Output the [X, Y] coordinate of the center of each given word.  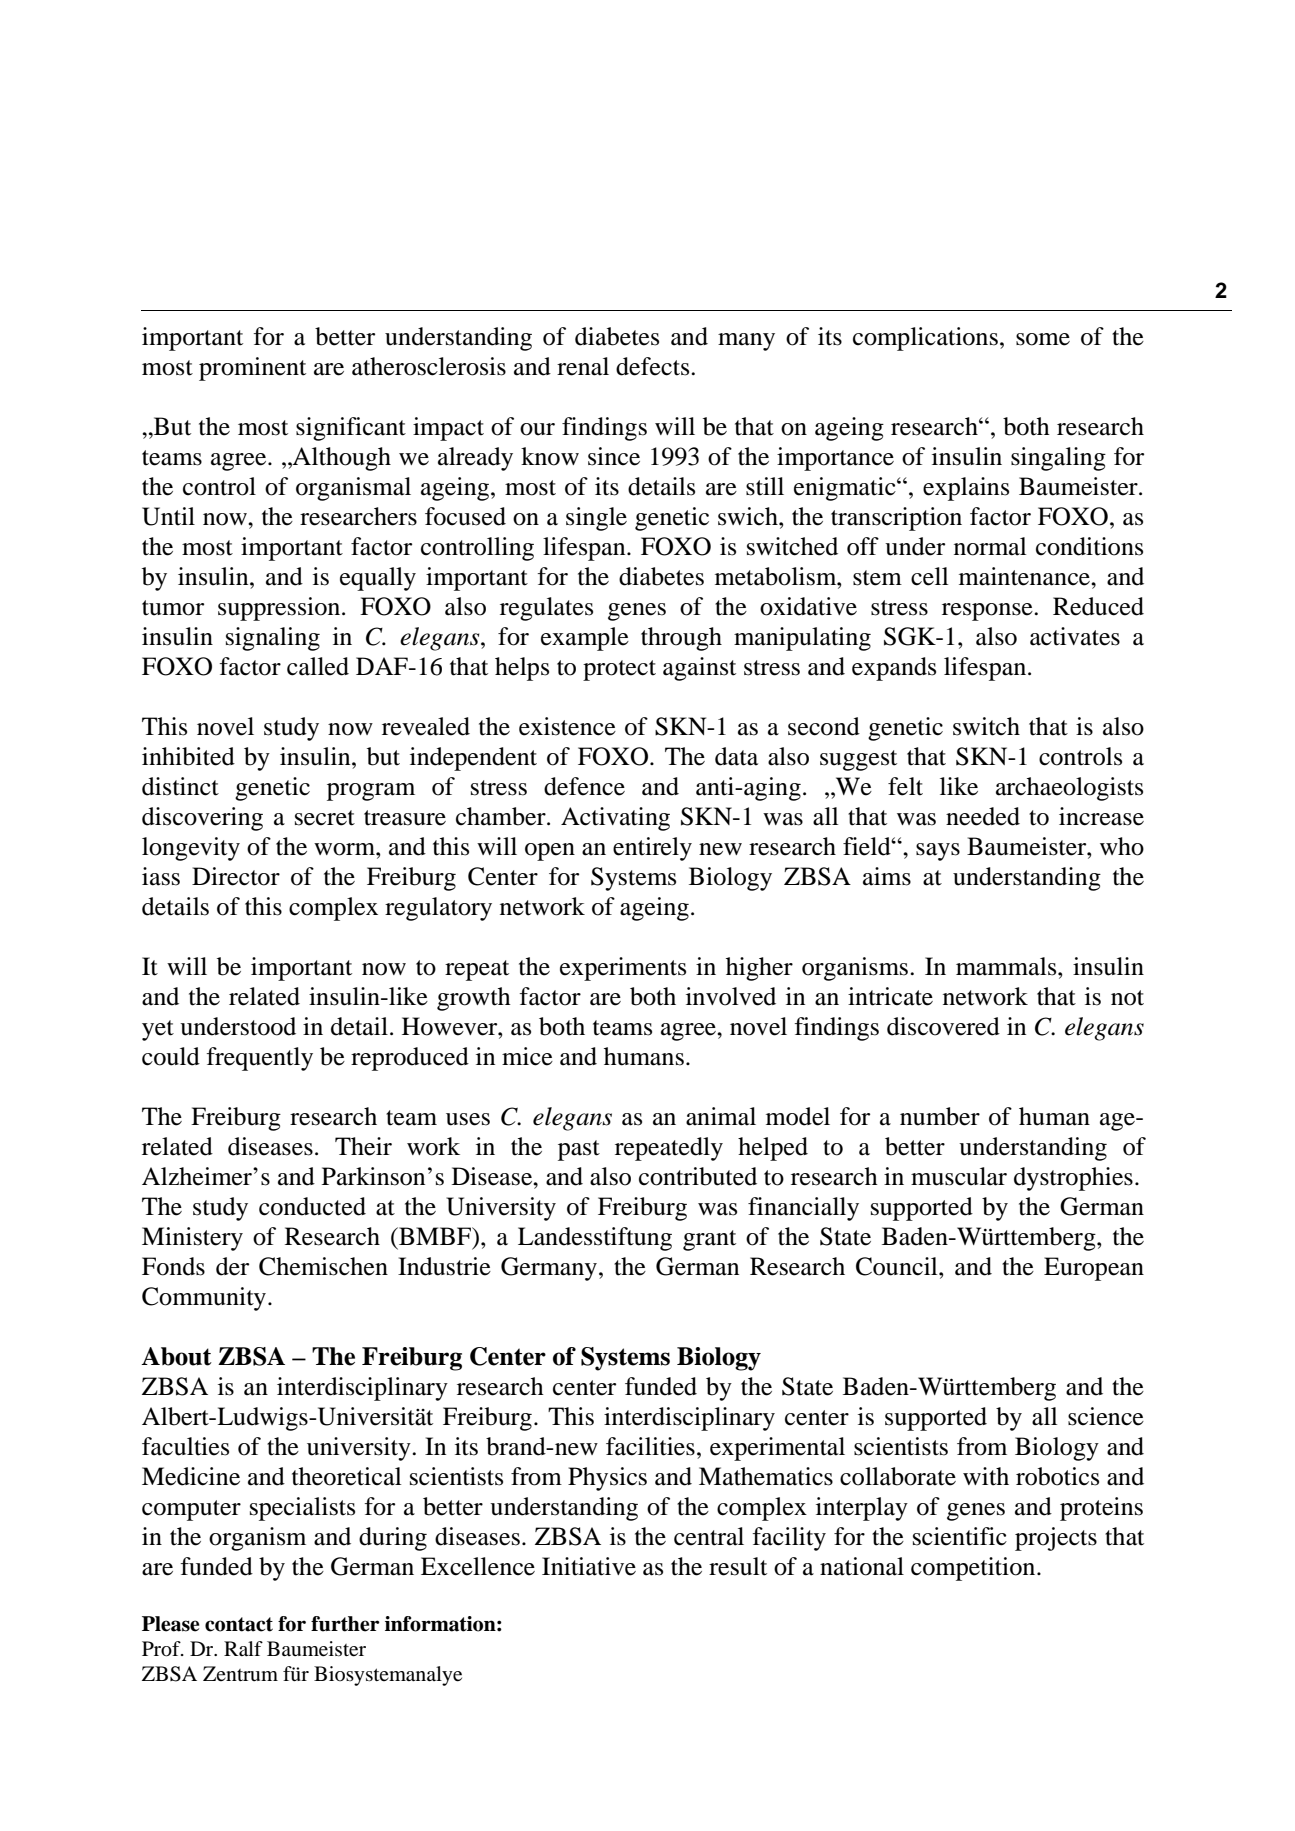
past [579, 1150]
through [681, 639]
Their [363, 1146]
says [938, 852]
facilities [650, 1446]
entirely [652, 849]
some [1043, 339]
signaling [273, 639]
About [176, 1356]
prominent [252, 369]
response [988, 612]
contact [239, 1624]
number [940, 1116]
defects [654, 366]
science [1106, 1416]
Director [236, 876]
